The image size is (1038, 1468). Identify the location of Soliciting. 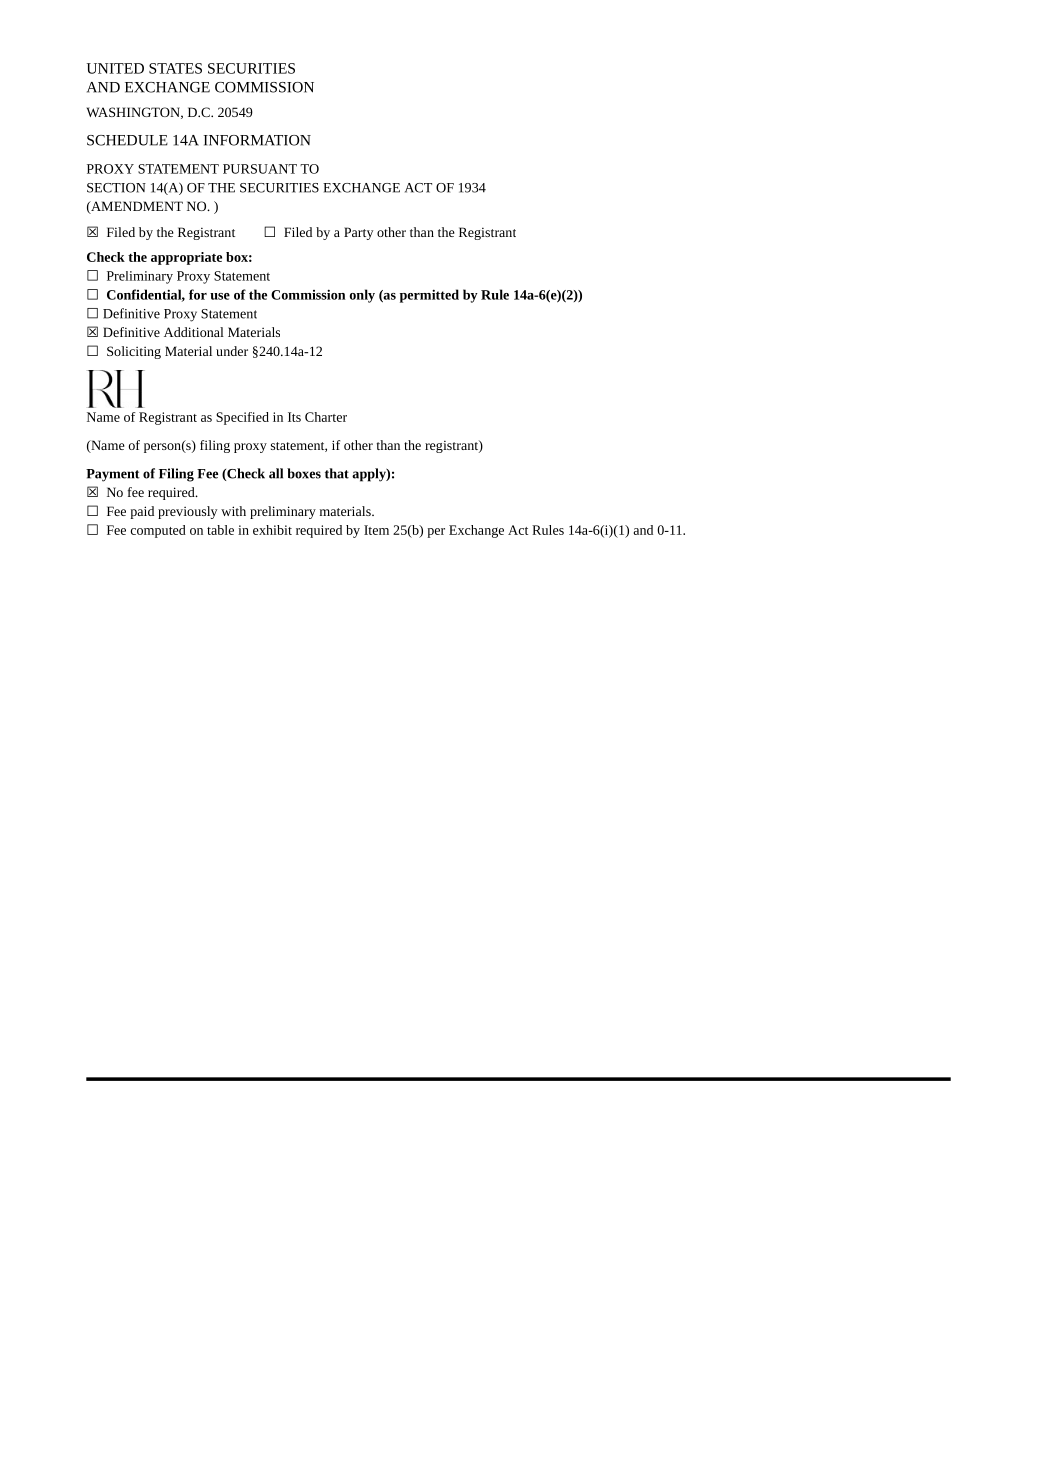
(134, 352).
